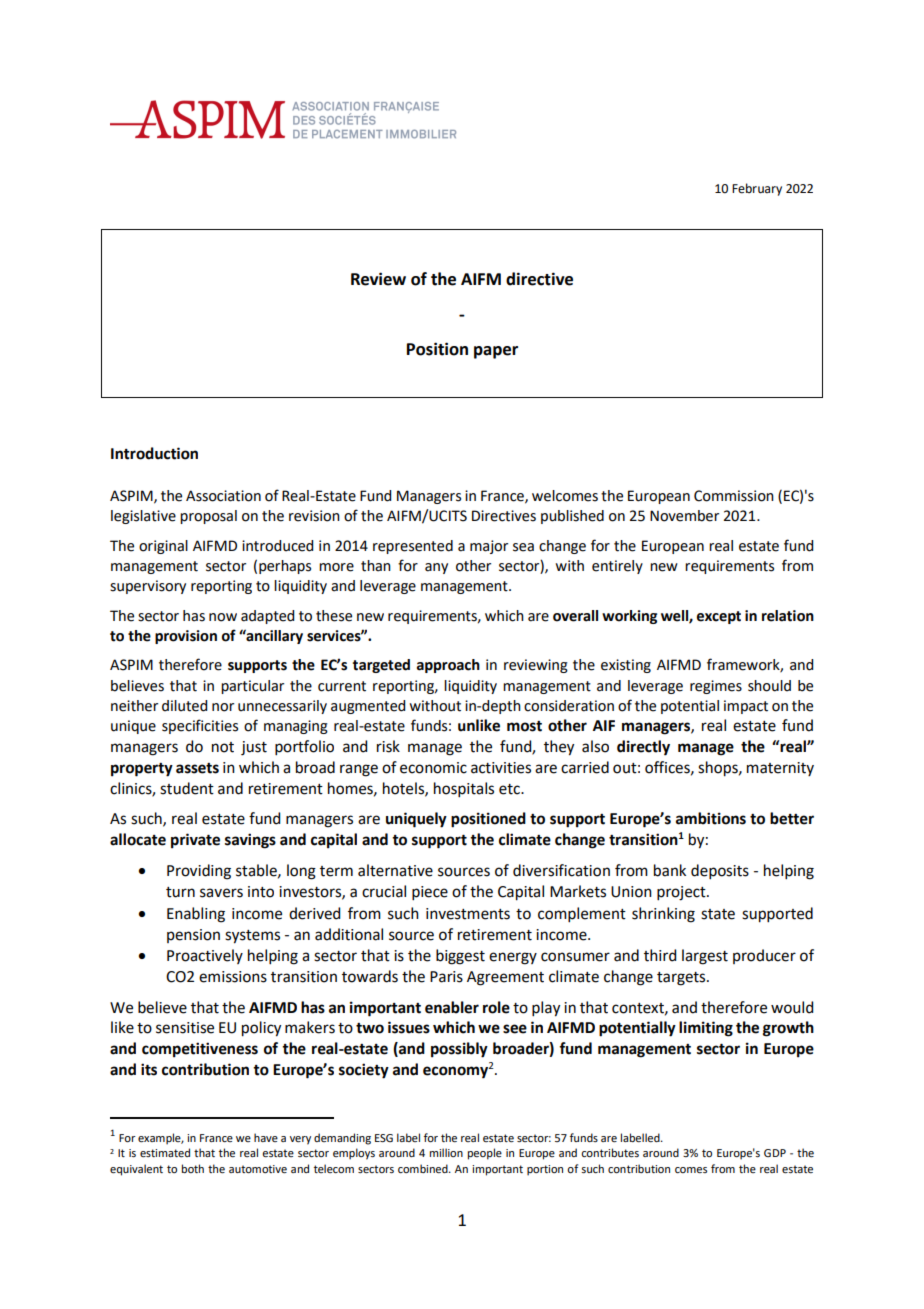  I want to click on both, so click(193, 1168).
